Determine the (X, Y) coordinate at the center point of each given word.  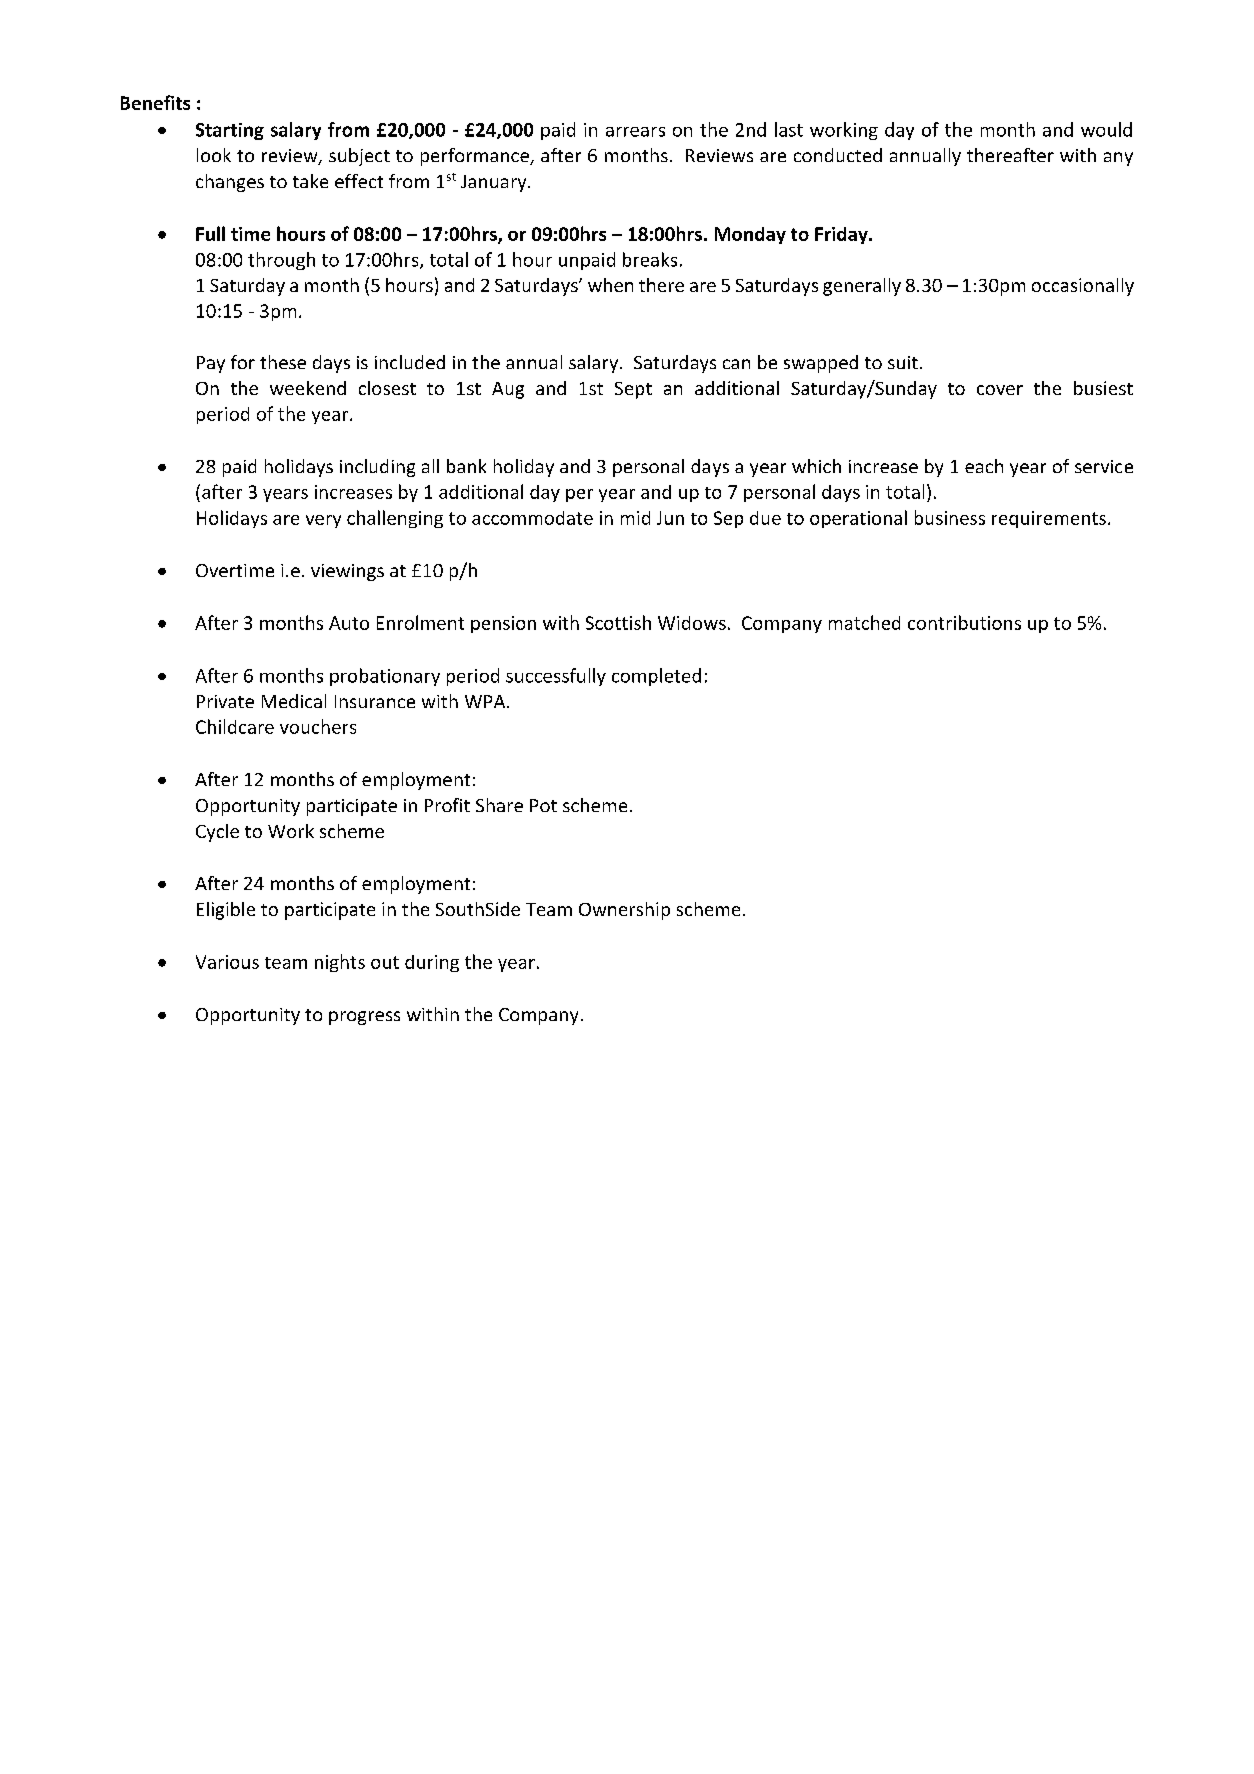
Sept (633, 390)
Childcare (235, 726)
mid (635, 518)
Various (227, 962)
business (950, 517)
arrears (635, 132)
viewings (347, 572)
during (432, 963)
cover (1000, 390)
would (1106, 129)
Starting (230, 131)
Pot (543, 805)
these (283, 362)
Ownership (624, 911)
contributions (964, 622)
